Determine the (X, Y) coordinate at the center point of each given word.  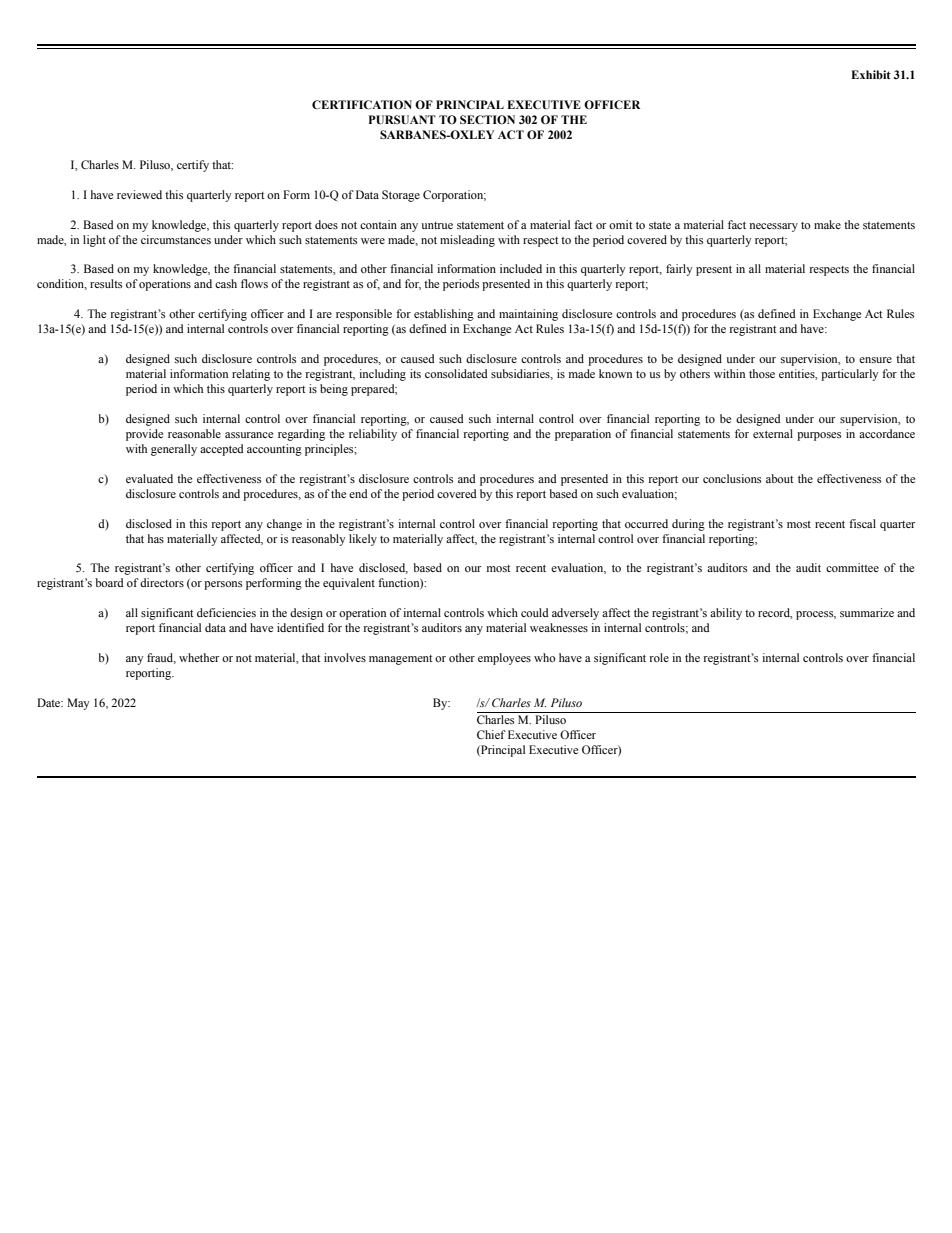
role (659, 657)
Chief (491, 734)
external (773, 433)
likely (363, 540)
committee (852, 567)
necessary (774, 227)
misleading (467, 241)
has (156, 538)
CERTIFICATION (362, 104)
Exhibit (871, 74)
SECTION (487, 119)
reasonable (194, 433)
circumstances (176, 239)
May (78, 704)
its (415, 373)
